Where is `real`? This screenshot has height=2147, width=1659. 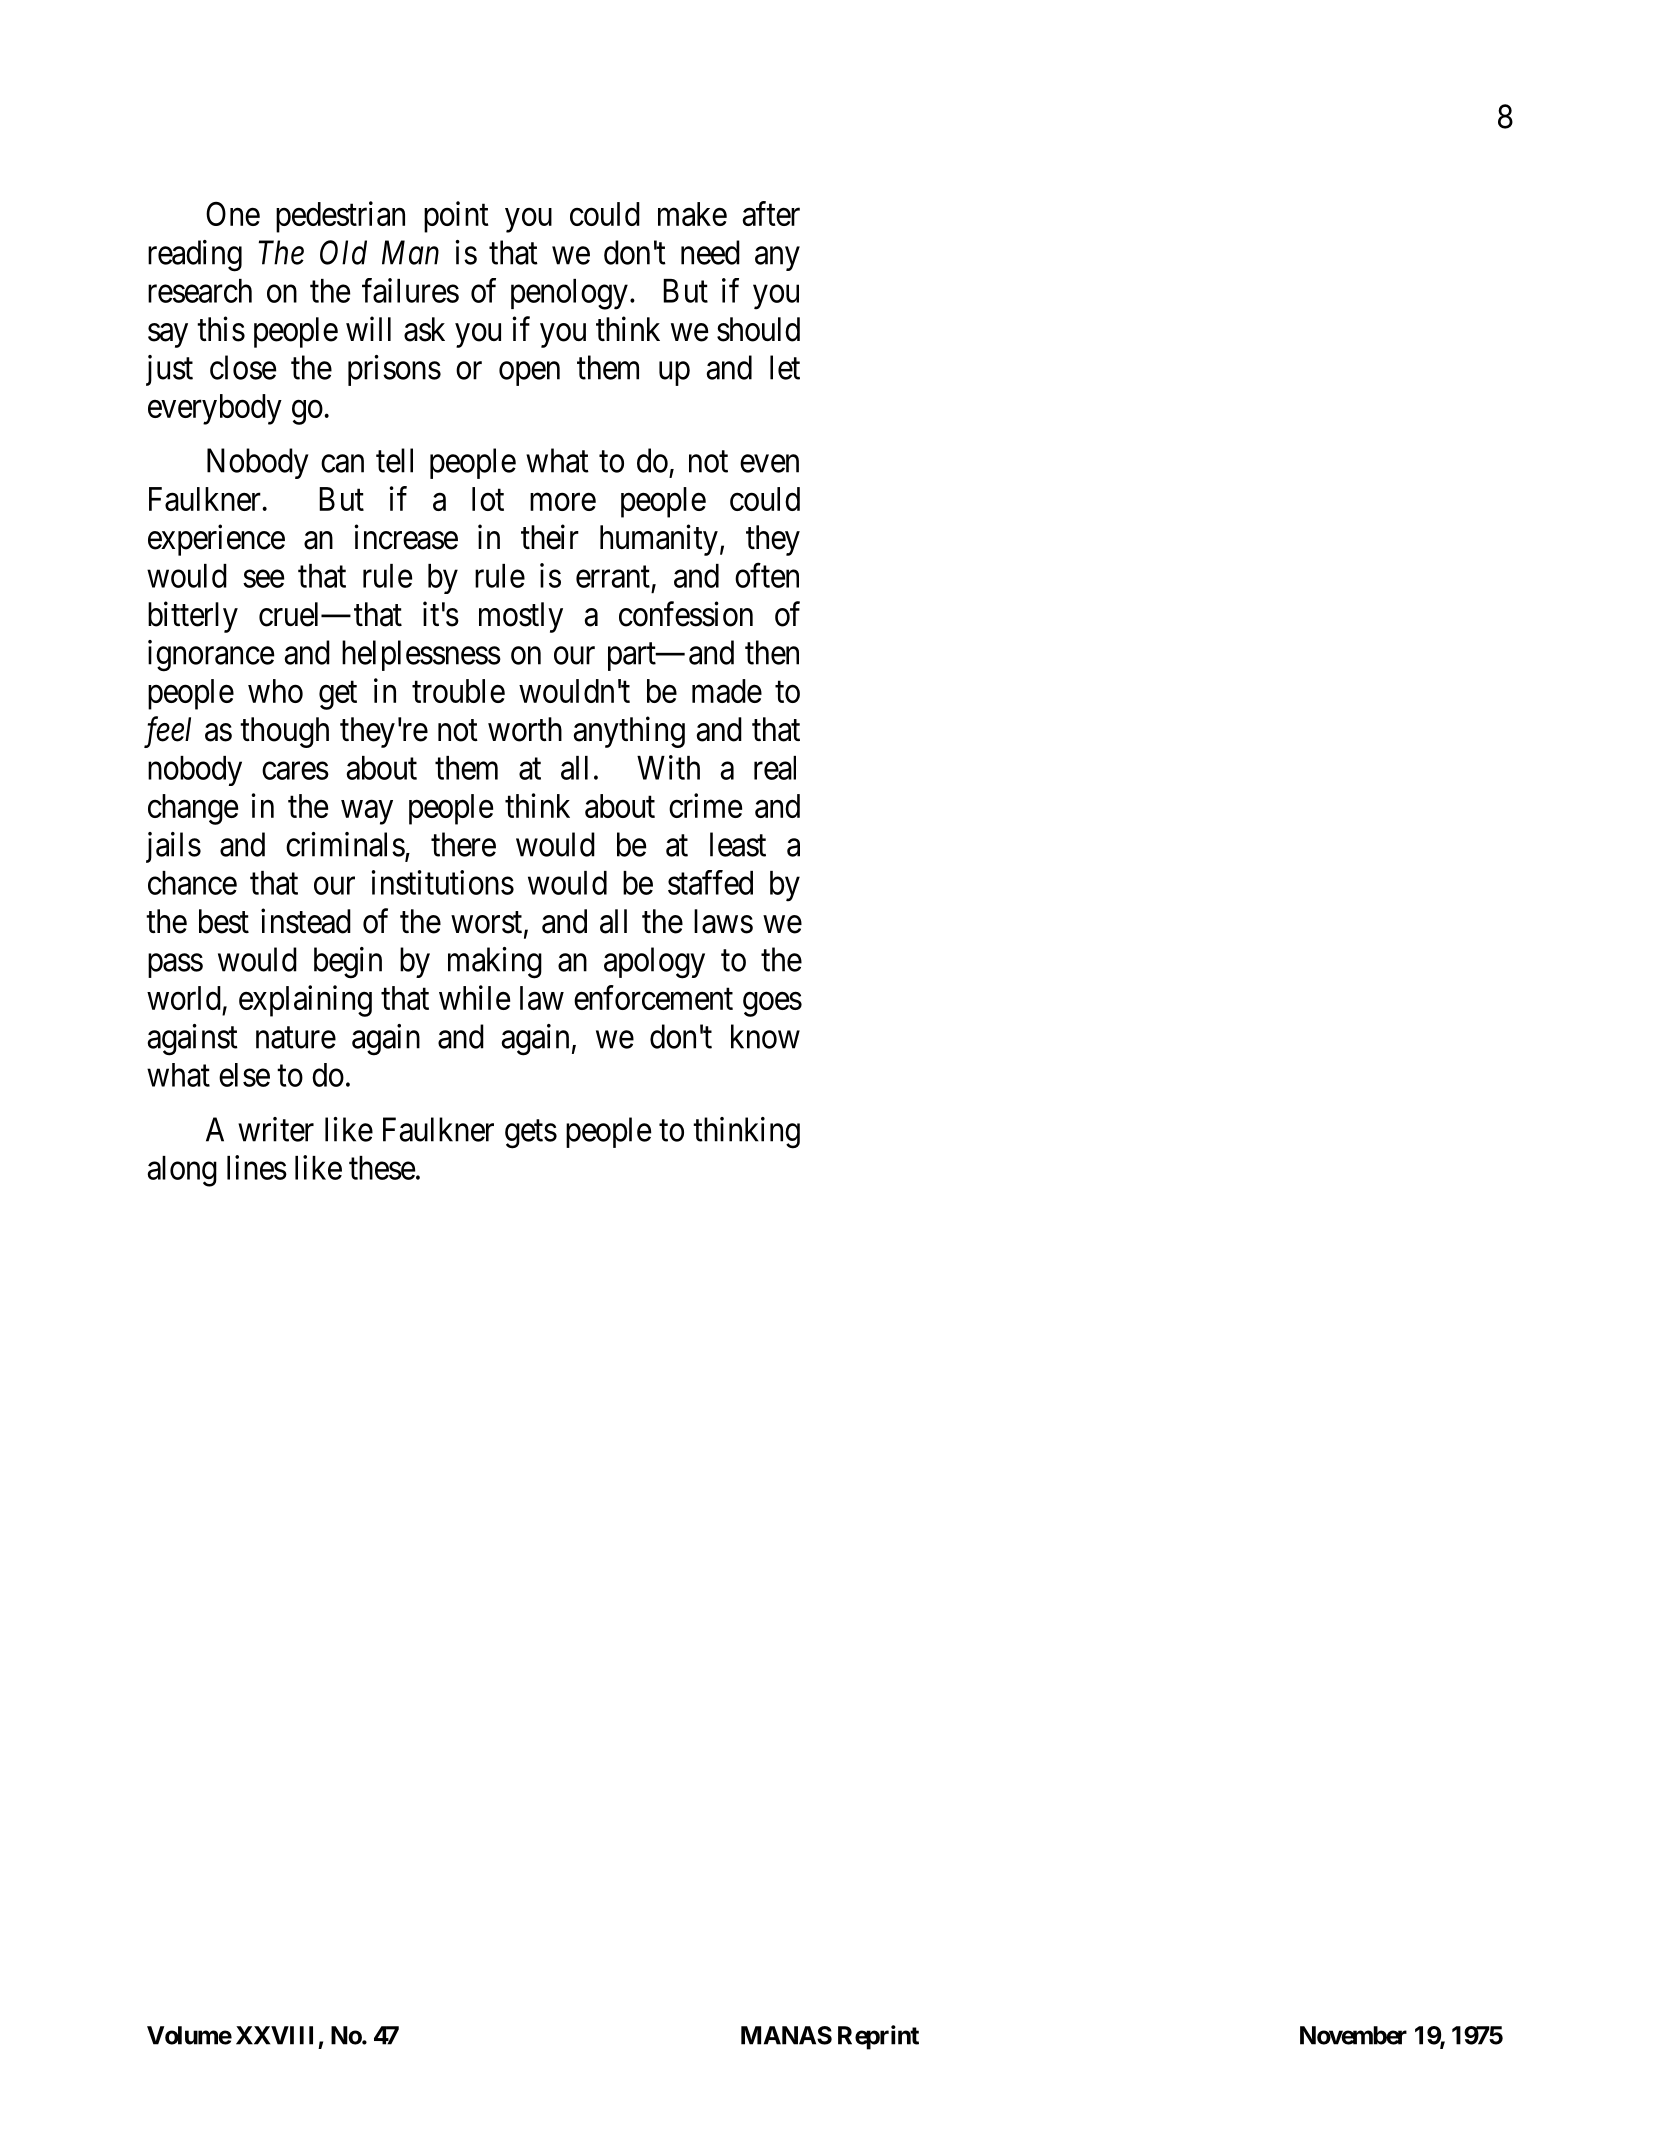
real is located at coordinates (775, 768).
